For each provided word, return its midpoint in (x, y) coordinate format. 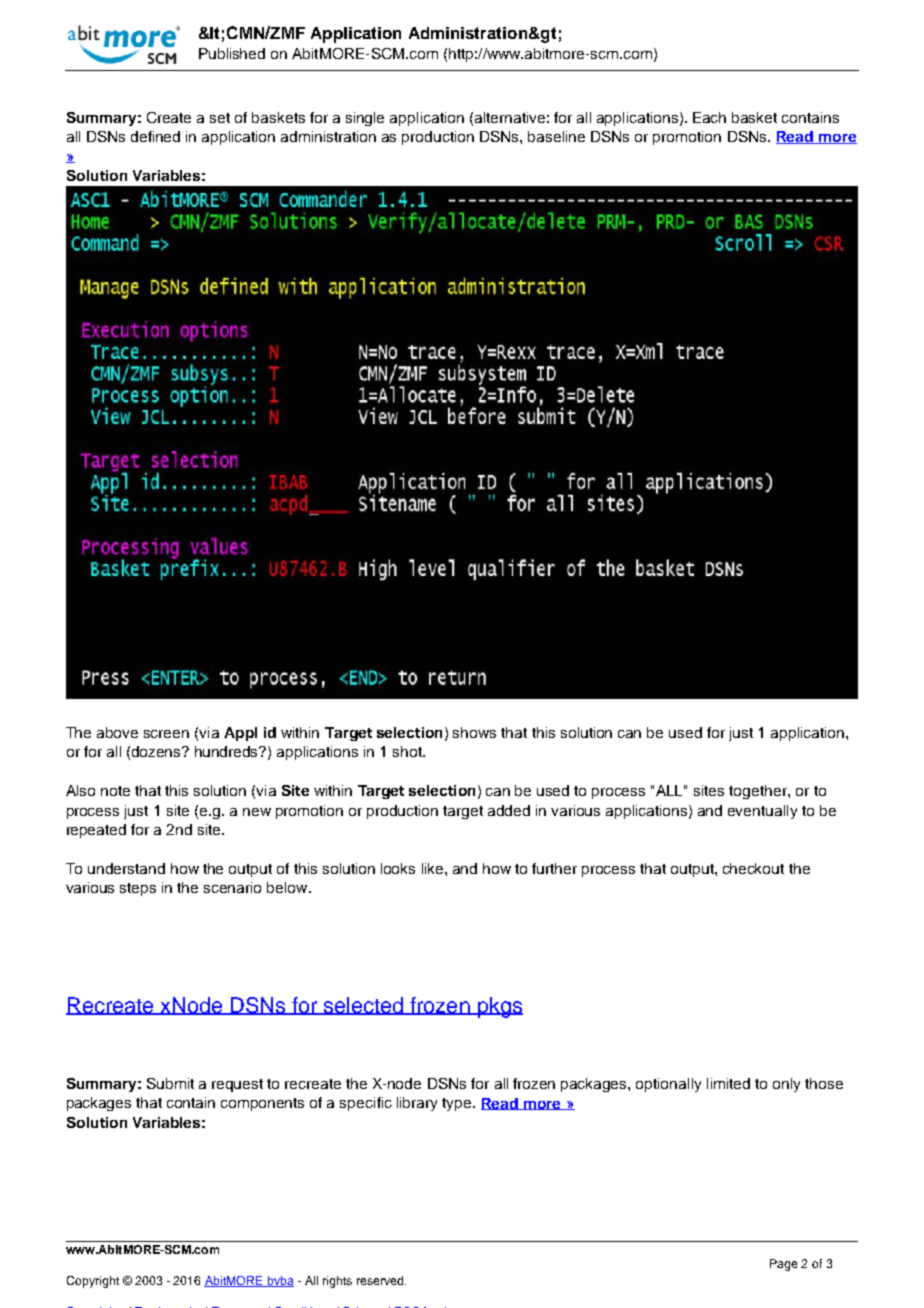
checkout (753, 868)
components (262, 1104)
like (434, 868)
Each (709, 117)
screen (166, 734)
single (365, 119)
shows (474, 732)
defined (155, 136)
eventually (762, 812)
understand (126, 868)
